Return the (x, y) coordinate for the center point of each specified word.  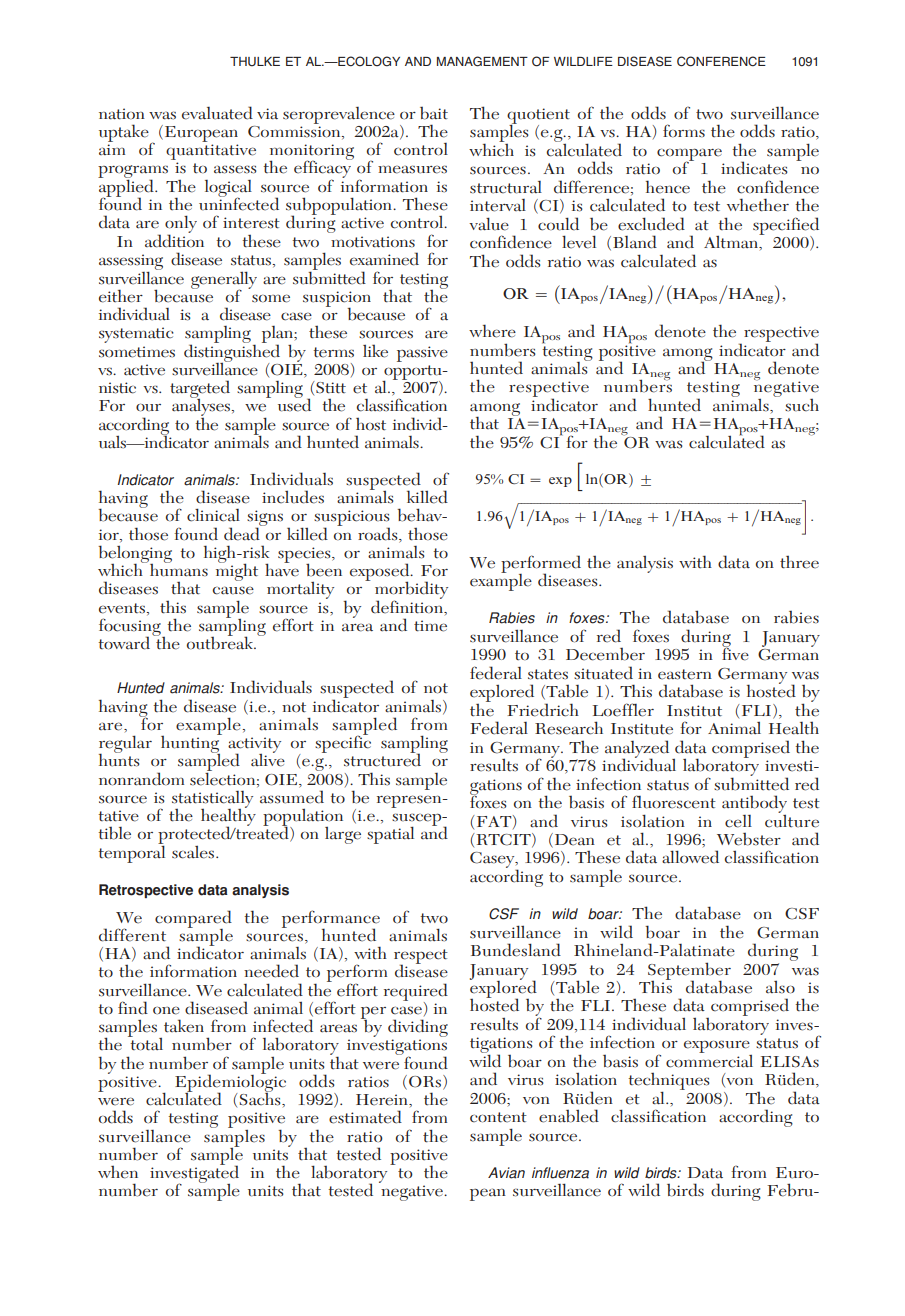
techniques (669, 1083)
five (735, 653)
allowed (690, 857)
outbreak (221, 642)
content (498, 1117)
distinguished (232, 353)
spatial (390, 835)
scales (194, 852)
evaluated (217, 113)
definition (408, 606)
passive (422, 354)
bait (434, 113)
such (802, 405)
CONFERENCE (721, 61)
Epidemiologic (230, 1083)
